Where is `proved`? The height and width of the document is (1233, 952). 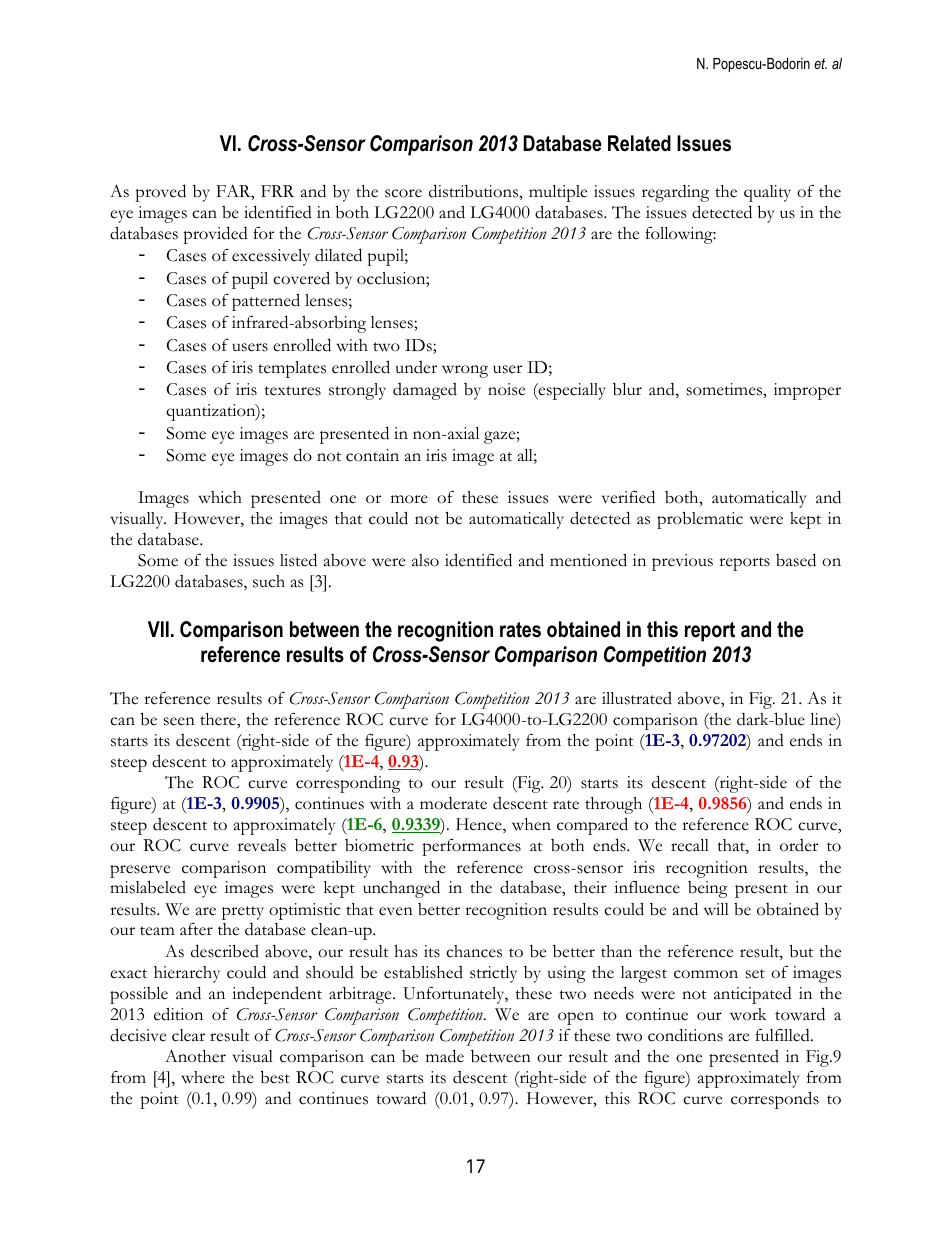 proved is located at coordinates (160, 193).
